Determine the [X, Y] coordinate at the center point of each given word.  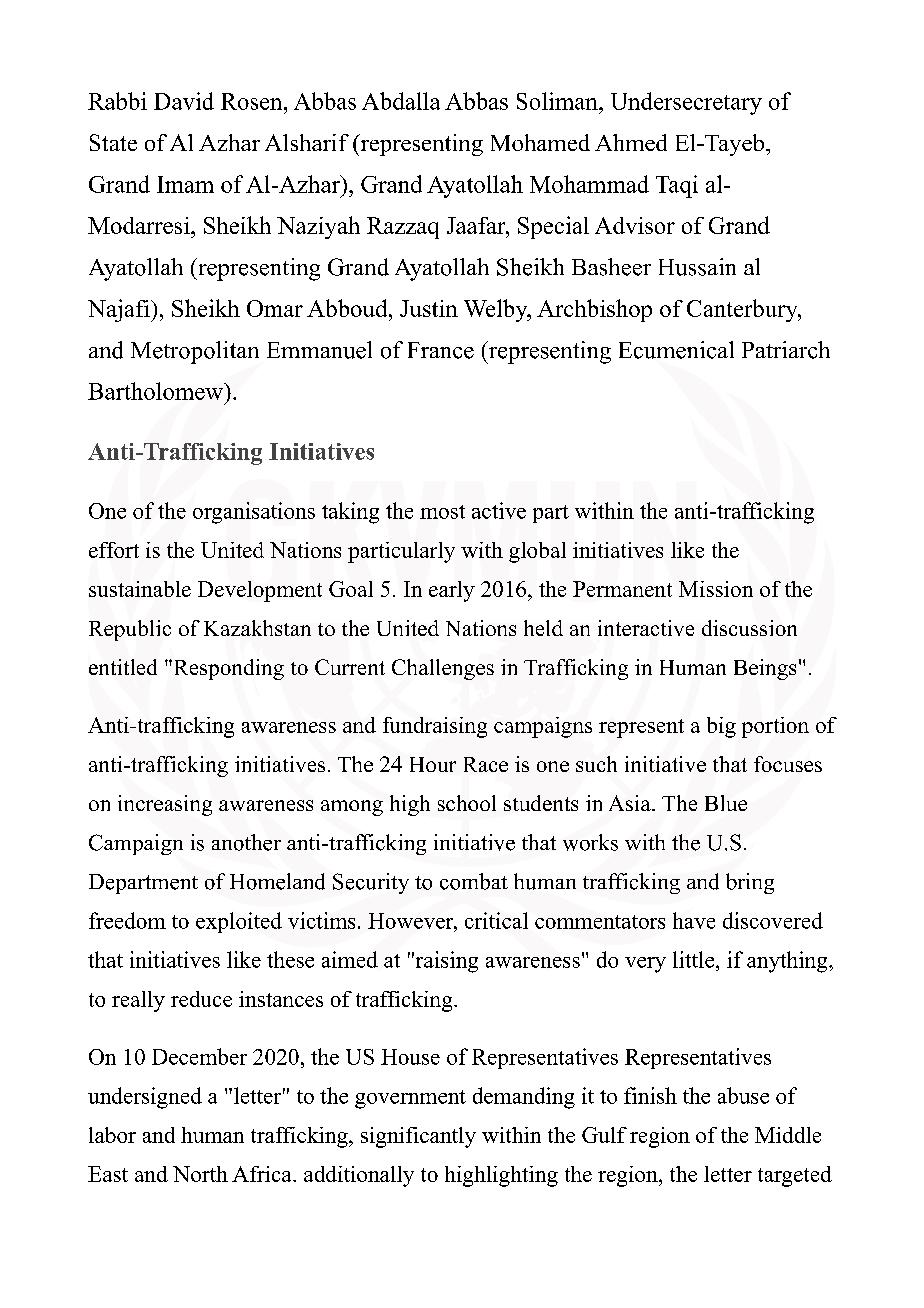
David [184, 101]
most [442, 512]
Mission [716, 589]
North [200, 1174]
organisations [254, 513]
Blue [726, 803]
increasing [165, 805]
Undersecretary [686, 103]
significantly [418, 1137]
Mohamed [540, 142]
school [467, 803]
